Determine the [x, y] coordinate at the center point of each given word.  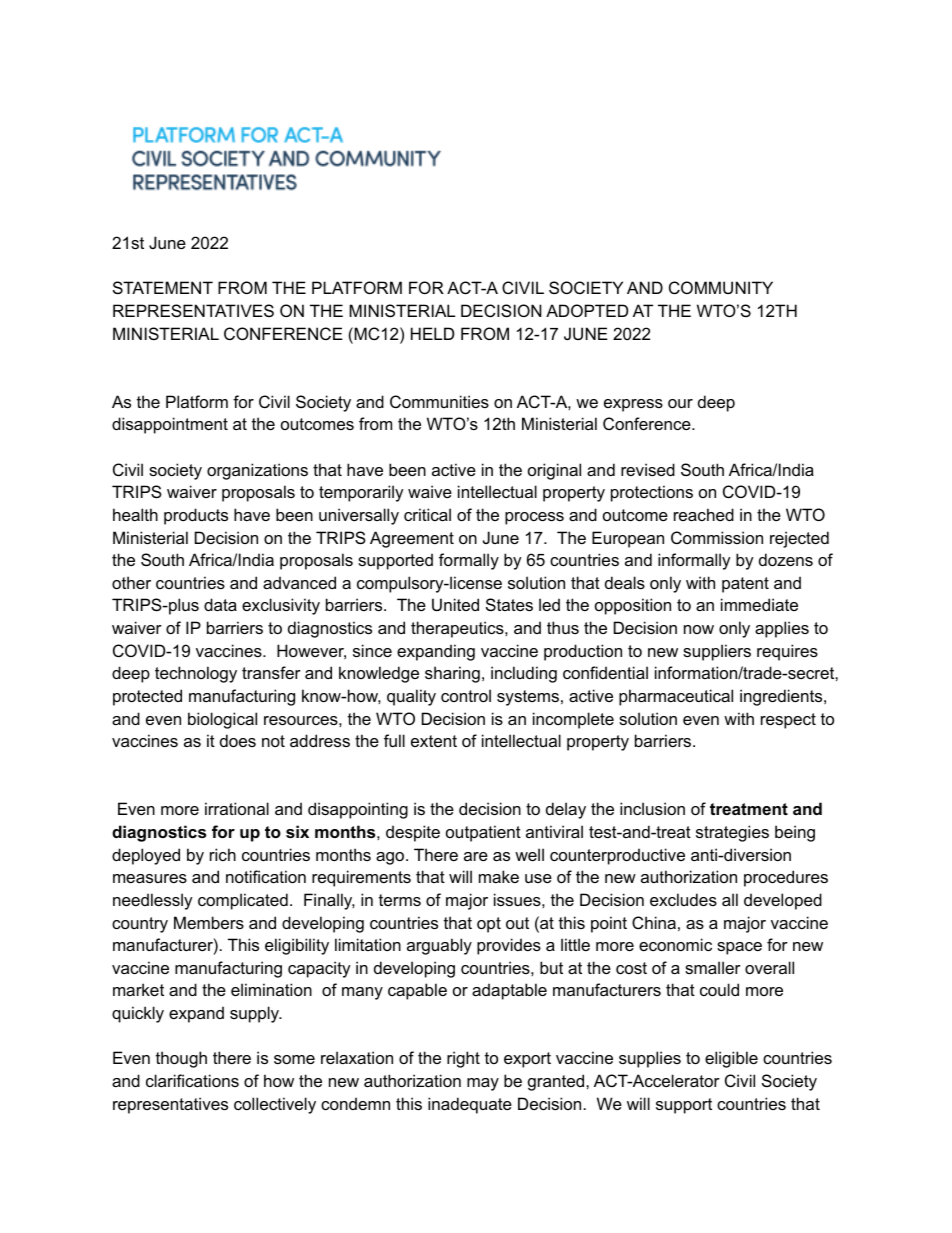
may [483, 1084]
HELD [432, 333]
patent [745, 585]
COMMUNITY [721, 287]
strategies [732, 833]
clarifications [192, 1080]
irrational [237, 808]
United [455, 604]
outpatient [483, 833]
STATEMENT [163, 287]
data [220, 604]
